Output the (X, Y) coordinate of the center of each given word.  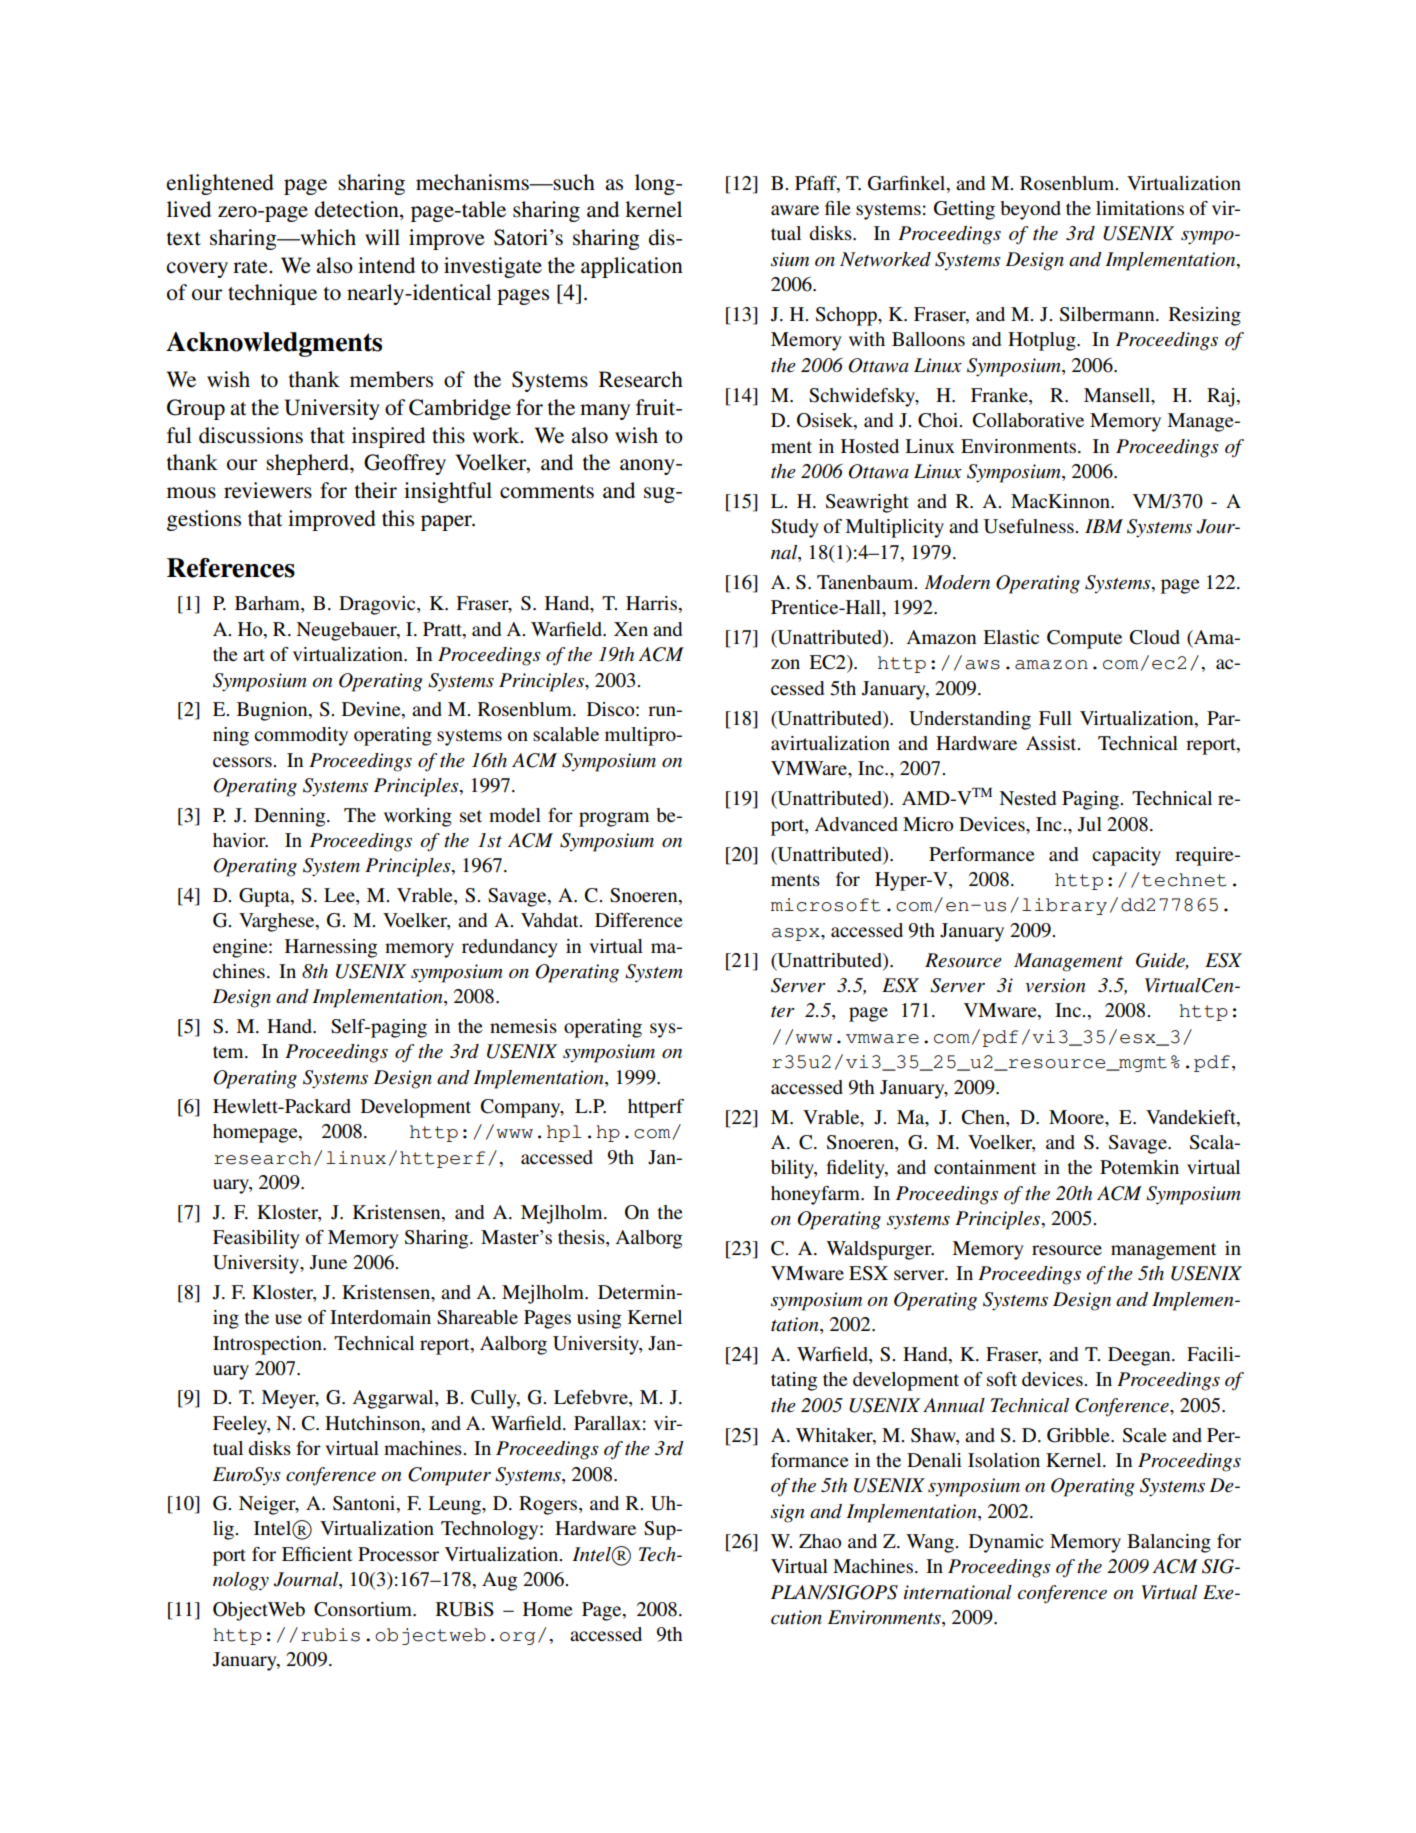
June (328, 1262)
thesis (582, 1238)
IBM (1104, 526)
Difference (638, 920)
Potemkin (1139, 1167)
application (632, 267)
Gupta (265, 897)
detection (358, 210)
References (231, 568)
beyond (1030, 210)
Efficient (317, 1554)
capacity (1126, 856)
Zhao (820, 1541)
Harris (651, 603)
